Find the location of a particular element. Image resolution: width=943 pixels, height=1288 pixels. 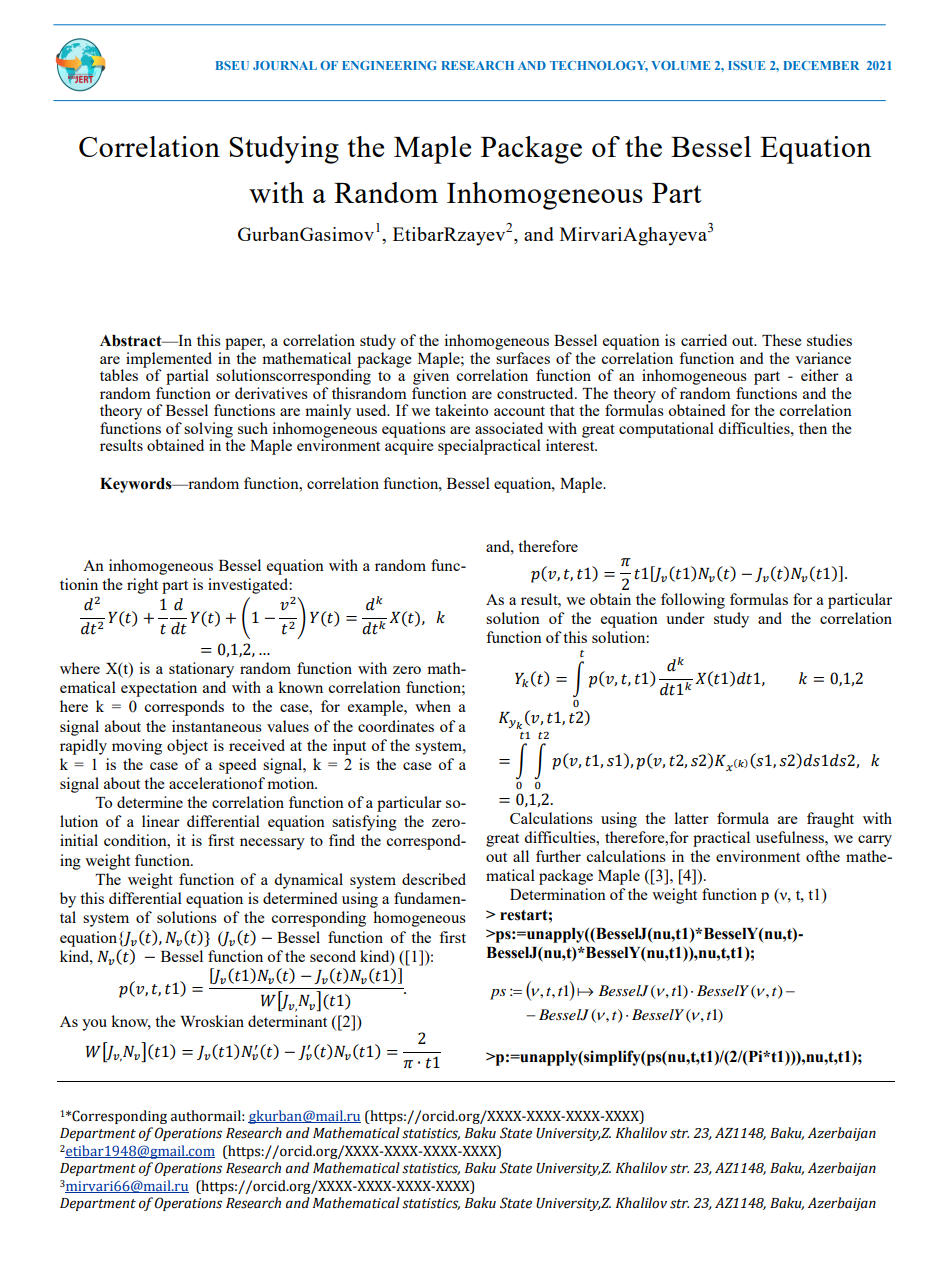

when is located at coordinates (433, 706).
